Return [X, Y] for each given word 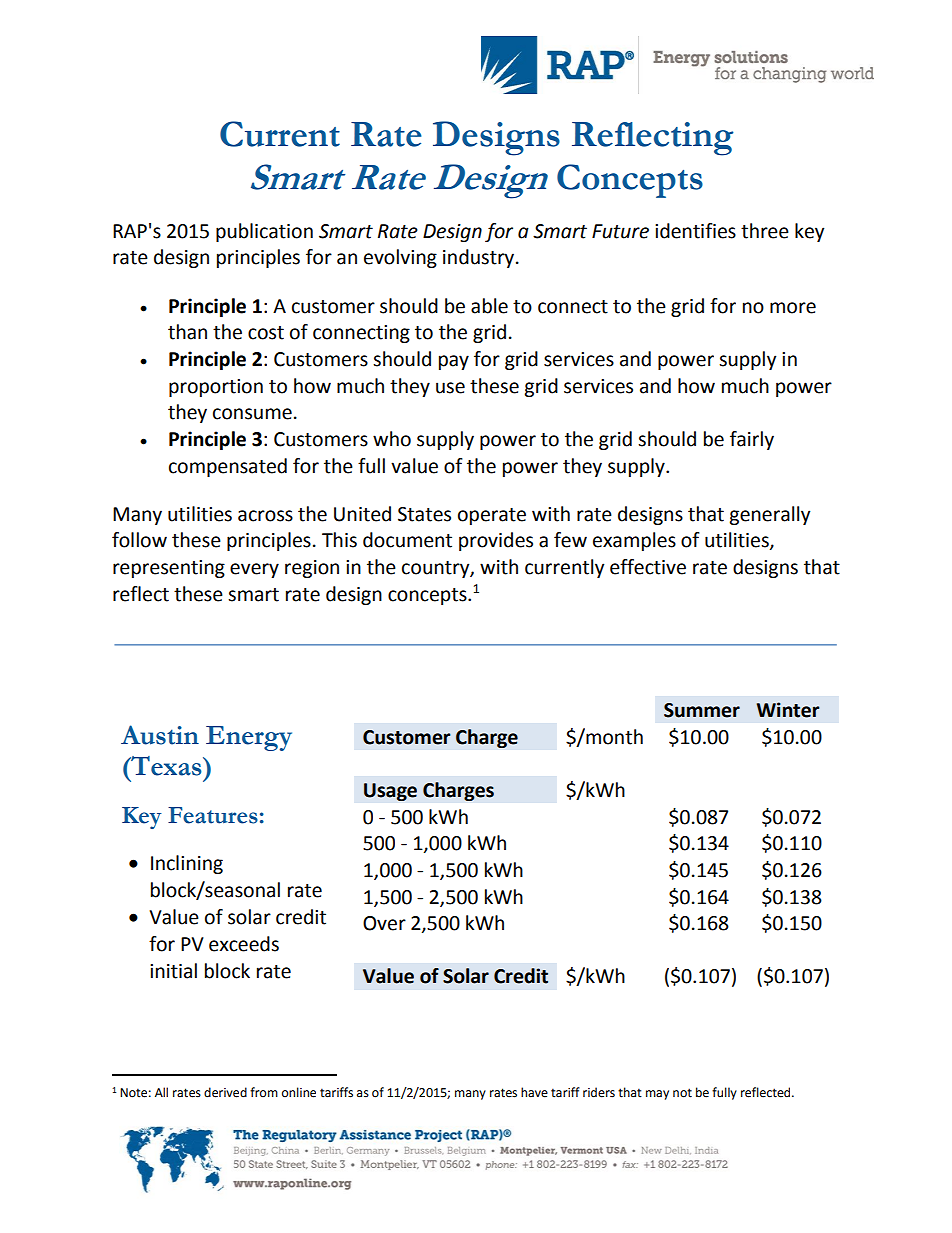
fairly [752, 440]
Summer [702, 710]
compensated [228, 467]
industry [480, 258]
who [392, 439]
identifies [695, 231]
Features [213, 815]
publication [264, 232]
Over [384, 923]
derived [225, 1092]
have [534, 1092]
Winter [788, 710]
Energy [249, 738]
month [613, 736]
